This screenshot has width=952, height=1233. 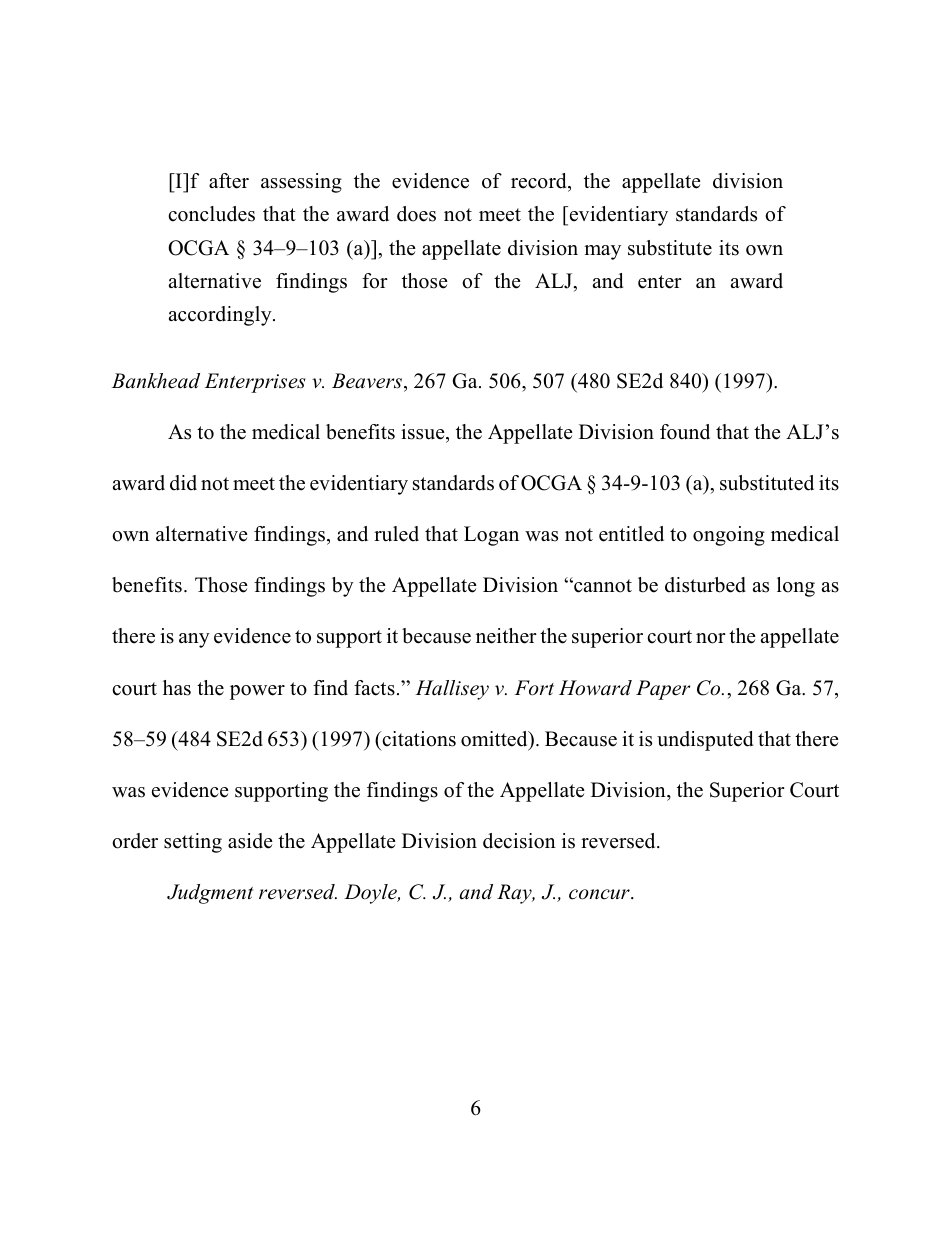 What do you see at coordinates (416, 214) in the screenshot?
I see `does` at bounding box center [416, 214].
